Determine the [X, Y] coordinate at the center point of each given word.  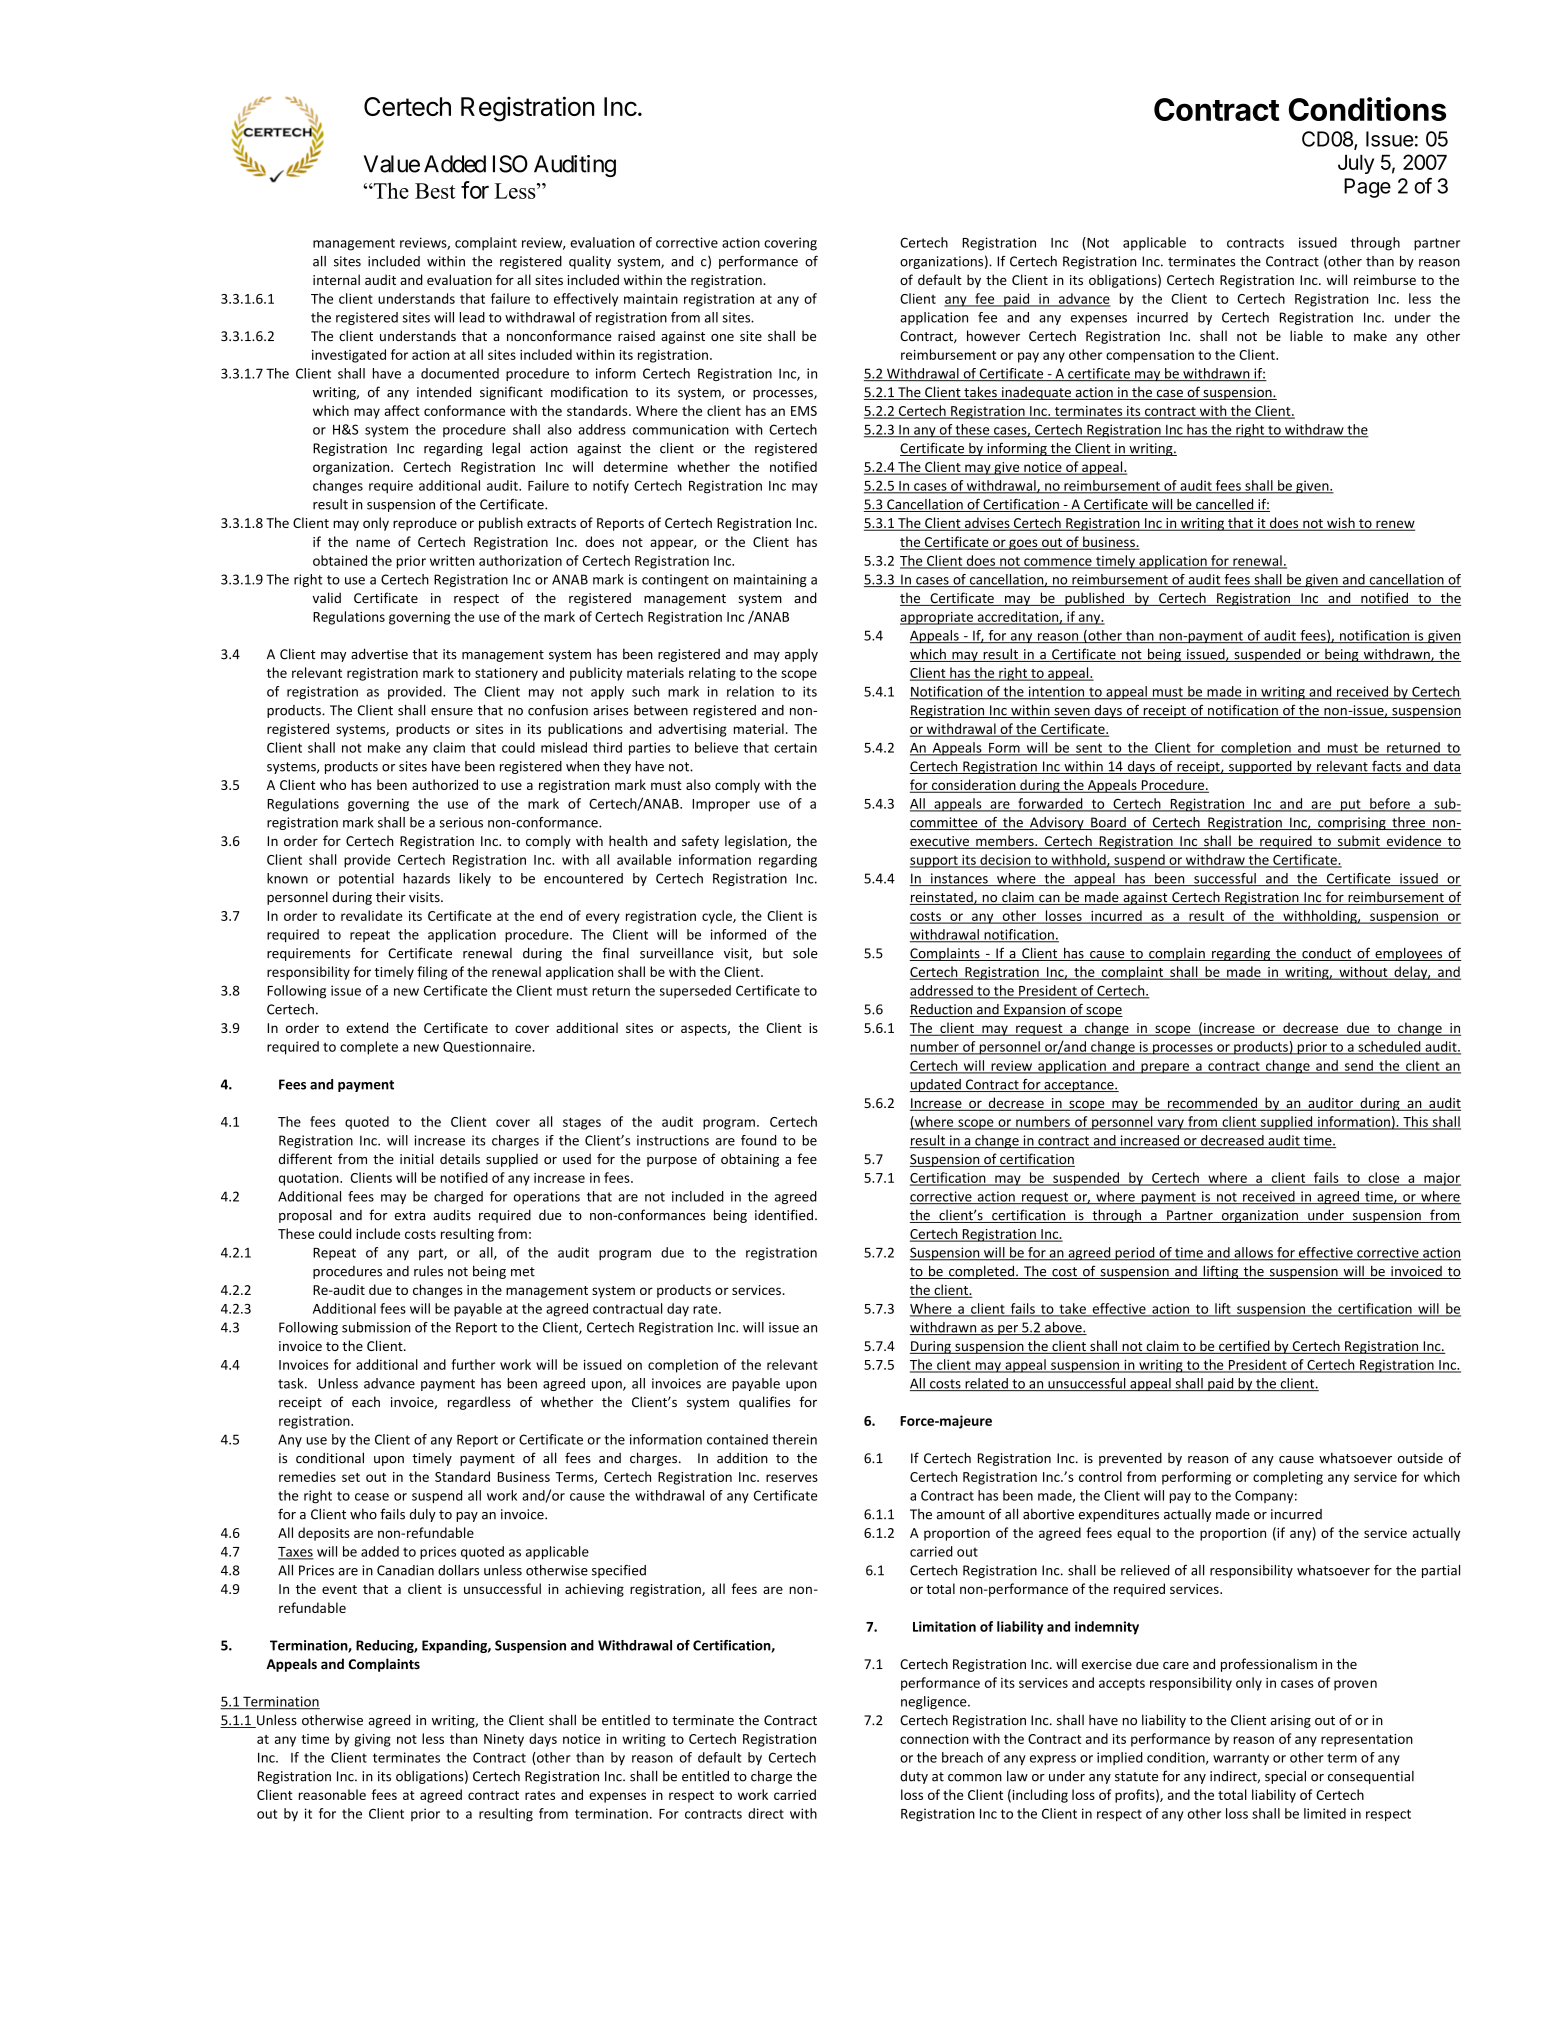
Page [1367, 188]
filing [432, 973]
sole [805, 953]
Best [435, 191]
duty [914, 1777]
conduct [1327, 954]
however [993, 335]
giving [372, 1740]
